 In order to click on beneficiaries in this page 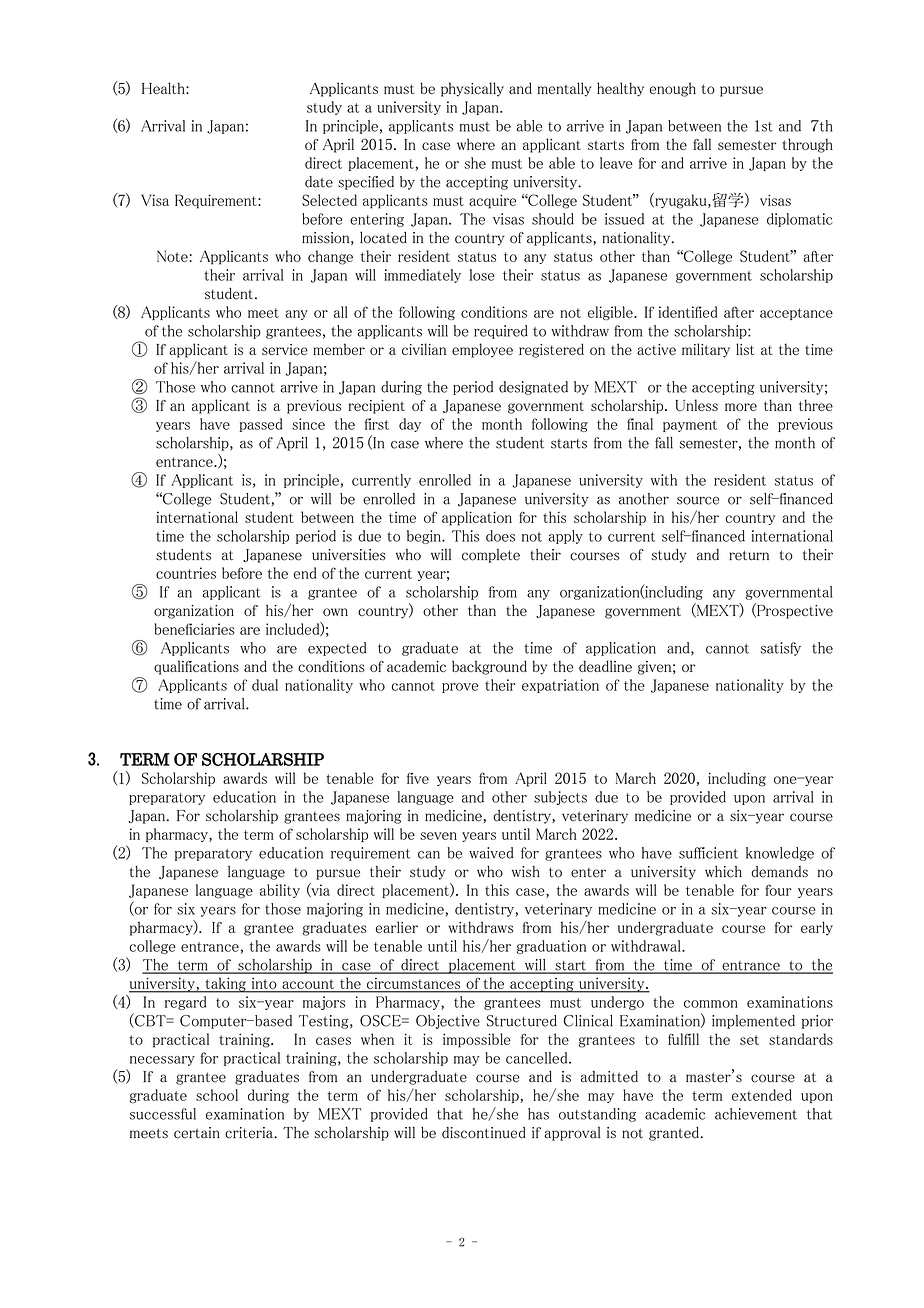, I will do `click(194, 629)`.
